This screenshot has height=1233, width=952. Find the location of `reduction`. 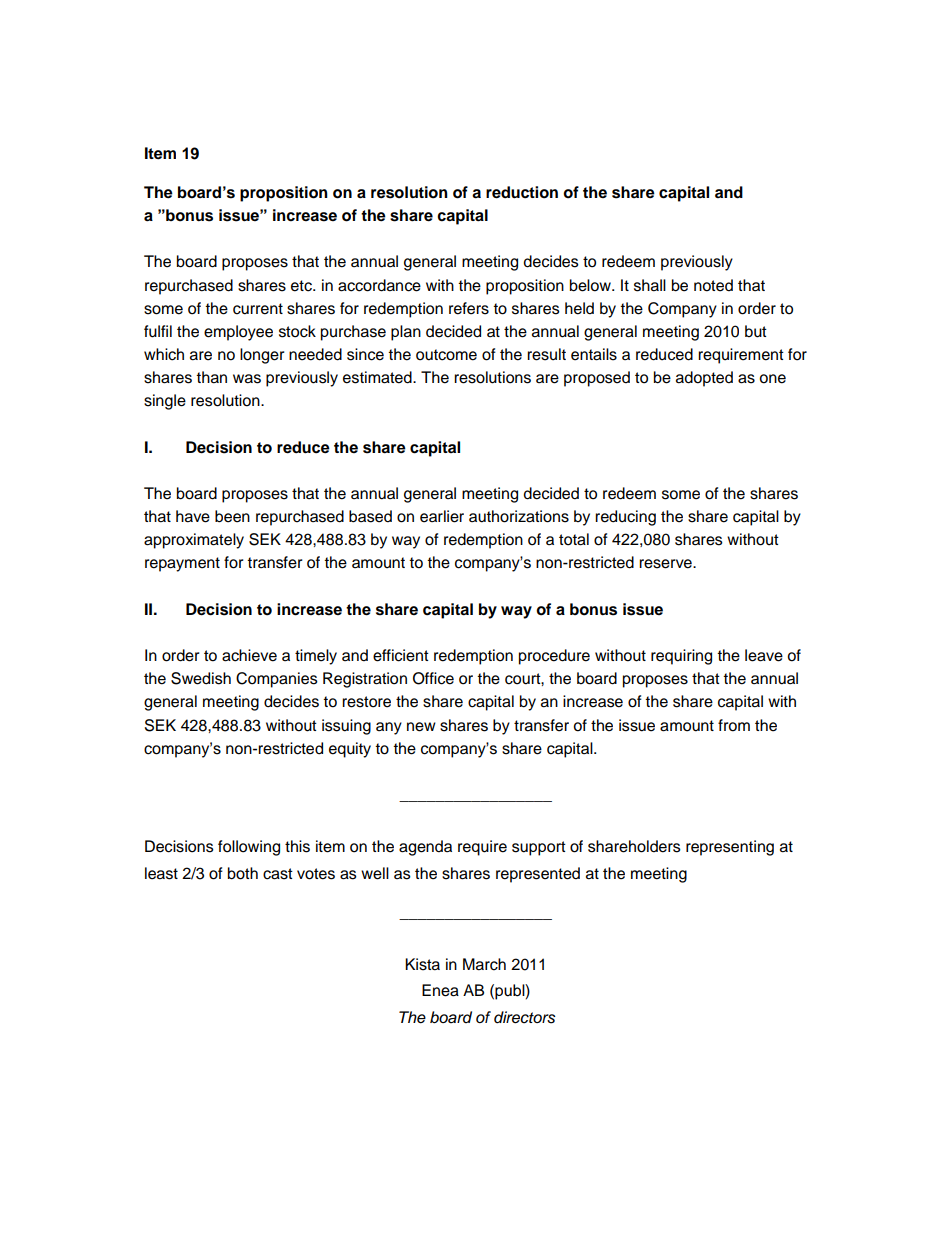

reduction is located at coordinates (522, 192).
